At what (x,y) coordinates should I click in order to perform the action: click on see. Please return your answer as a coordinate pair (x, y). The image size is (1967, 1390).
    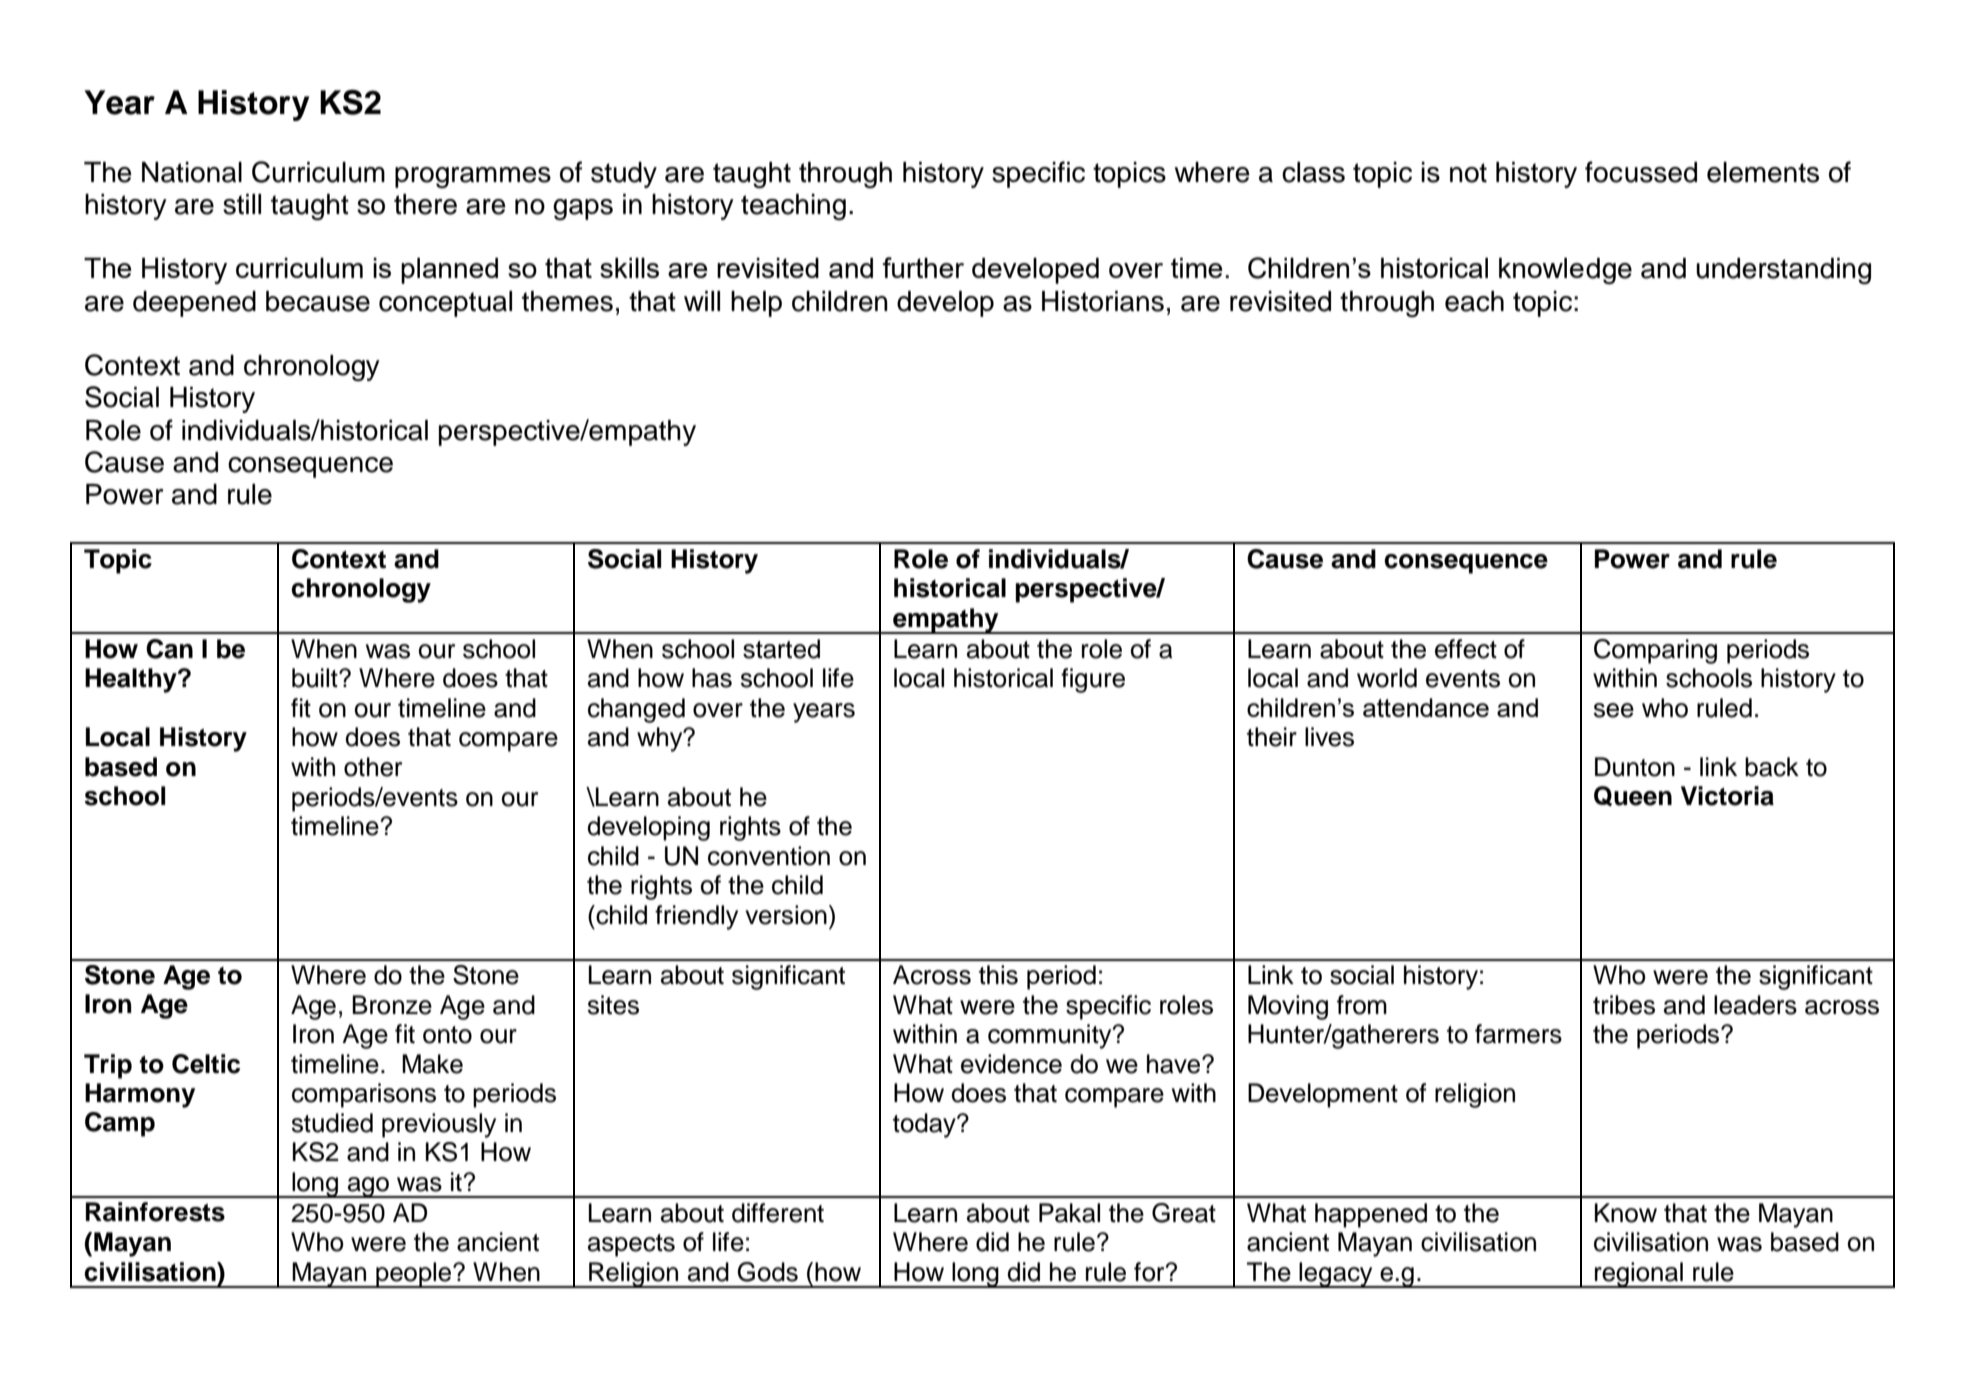
    Looking at the image, I should click on (1613, 710).
